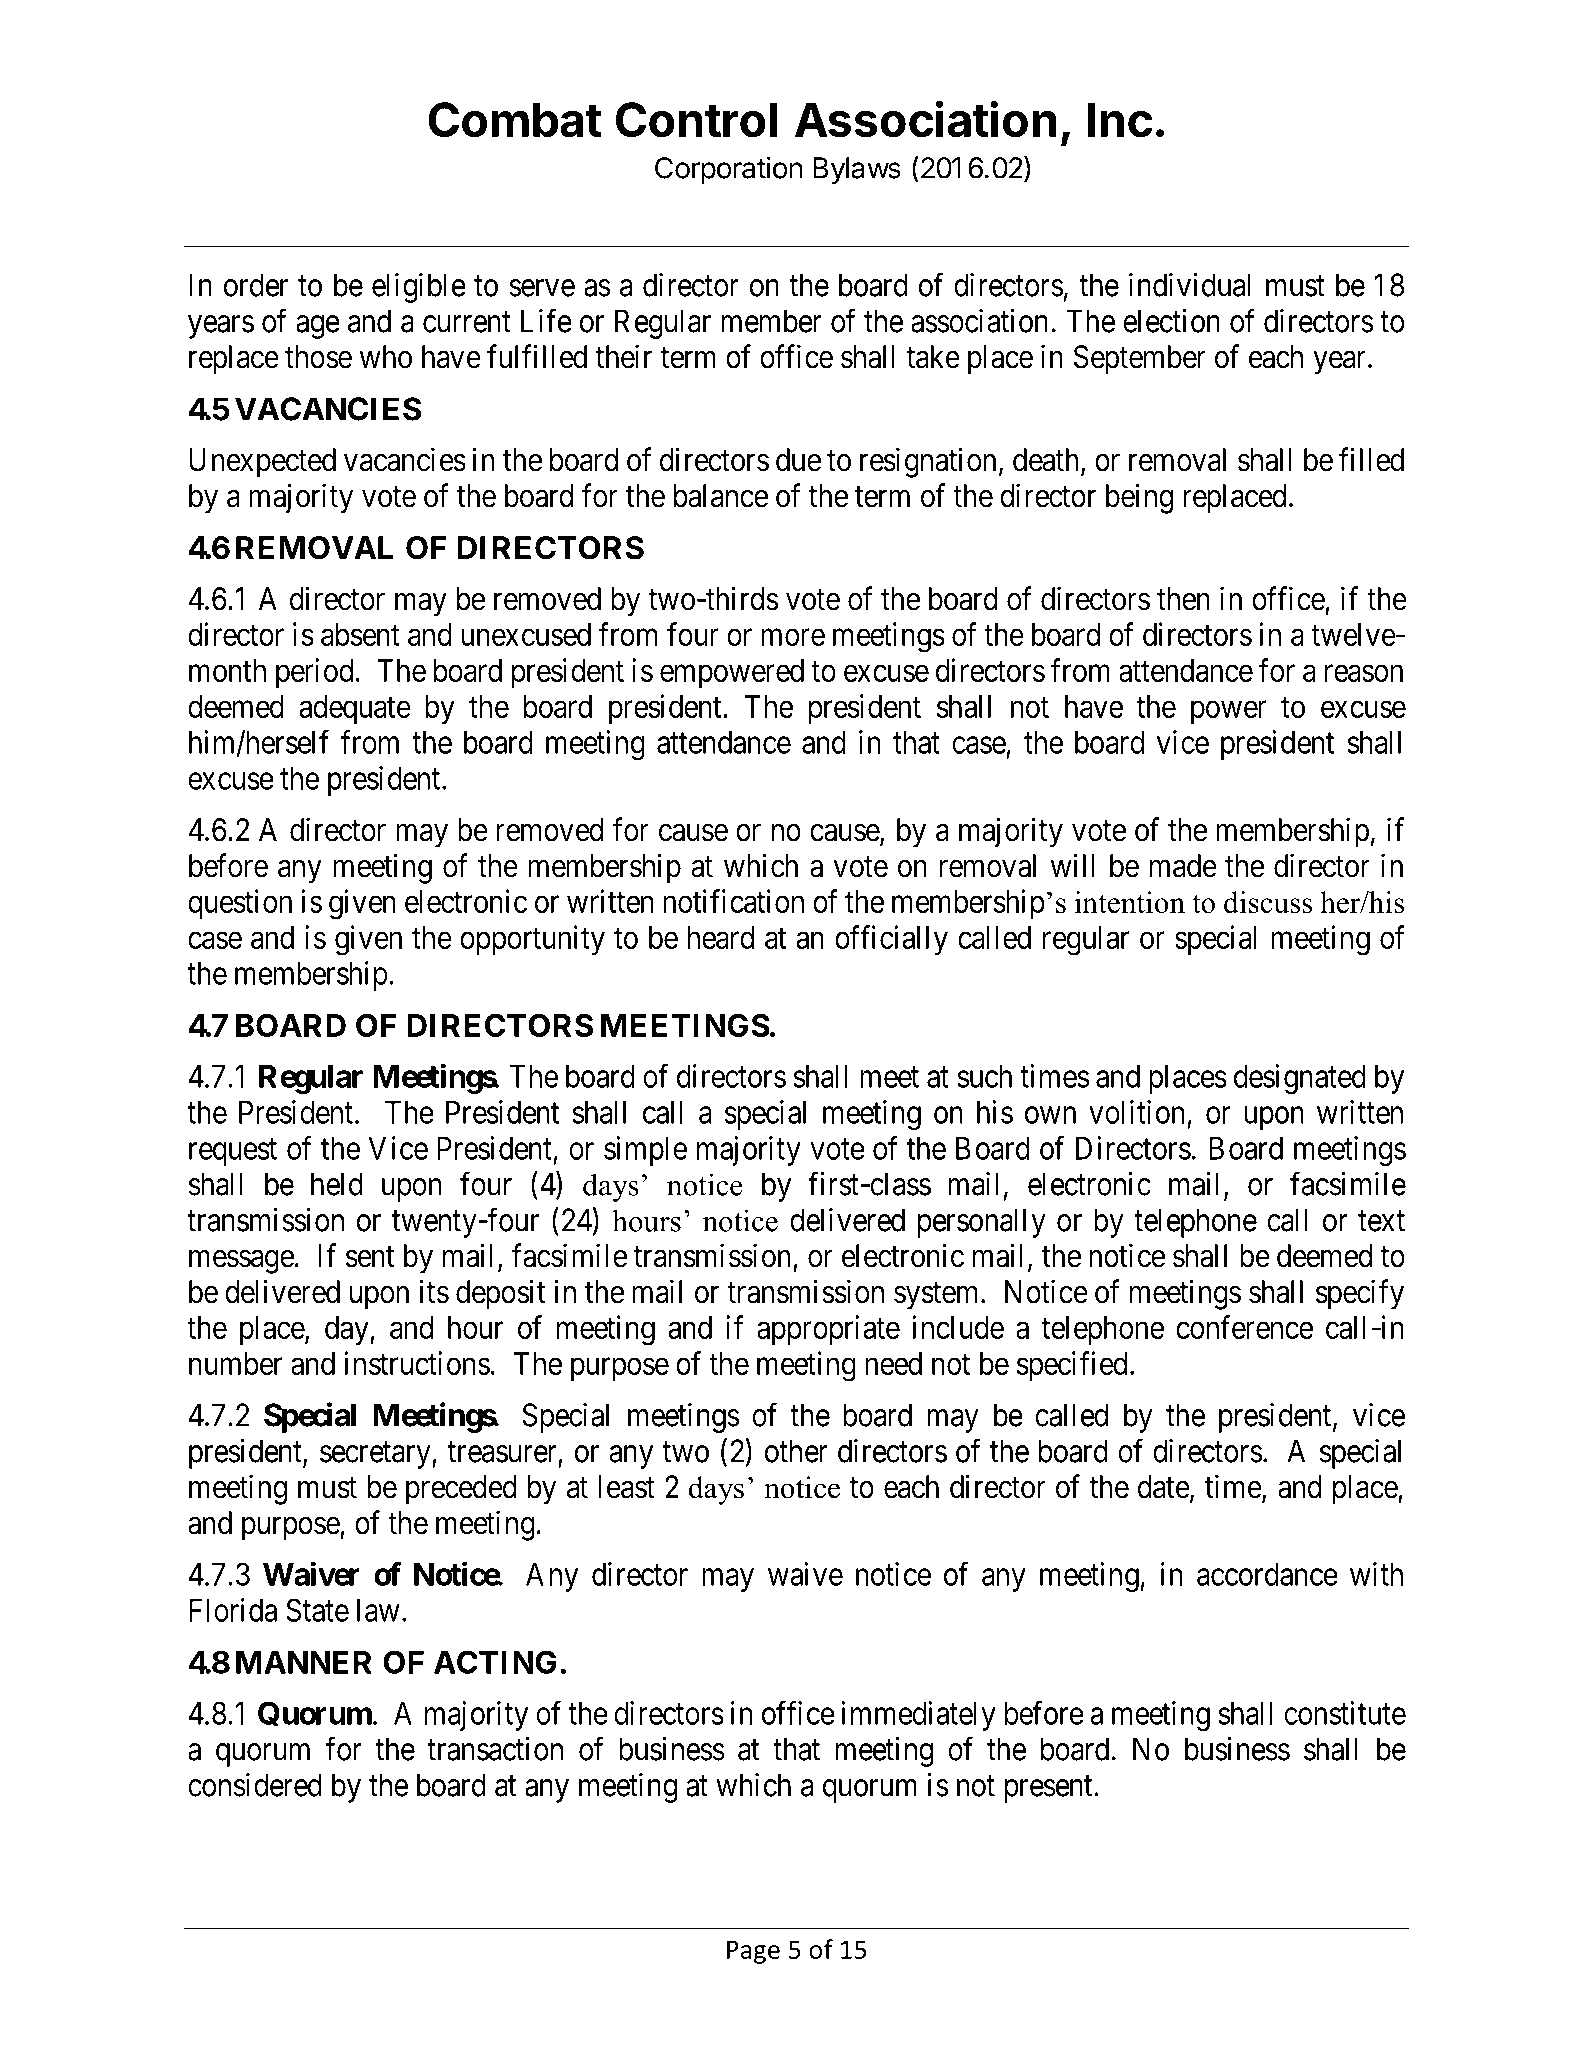 The width and height of the image is (1592, 2060). I want to click on individual, so click(1190, 285).
